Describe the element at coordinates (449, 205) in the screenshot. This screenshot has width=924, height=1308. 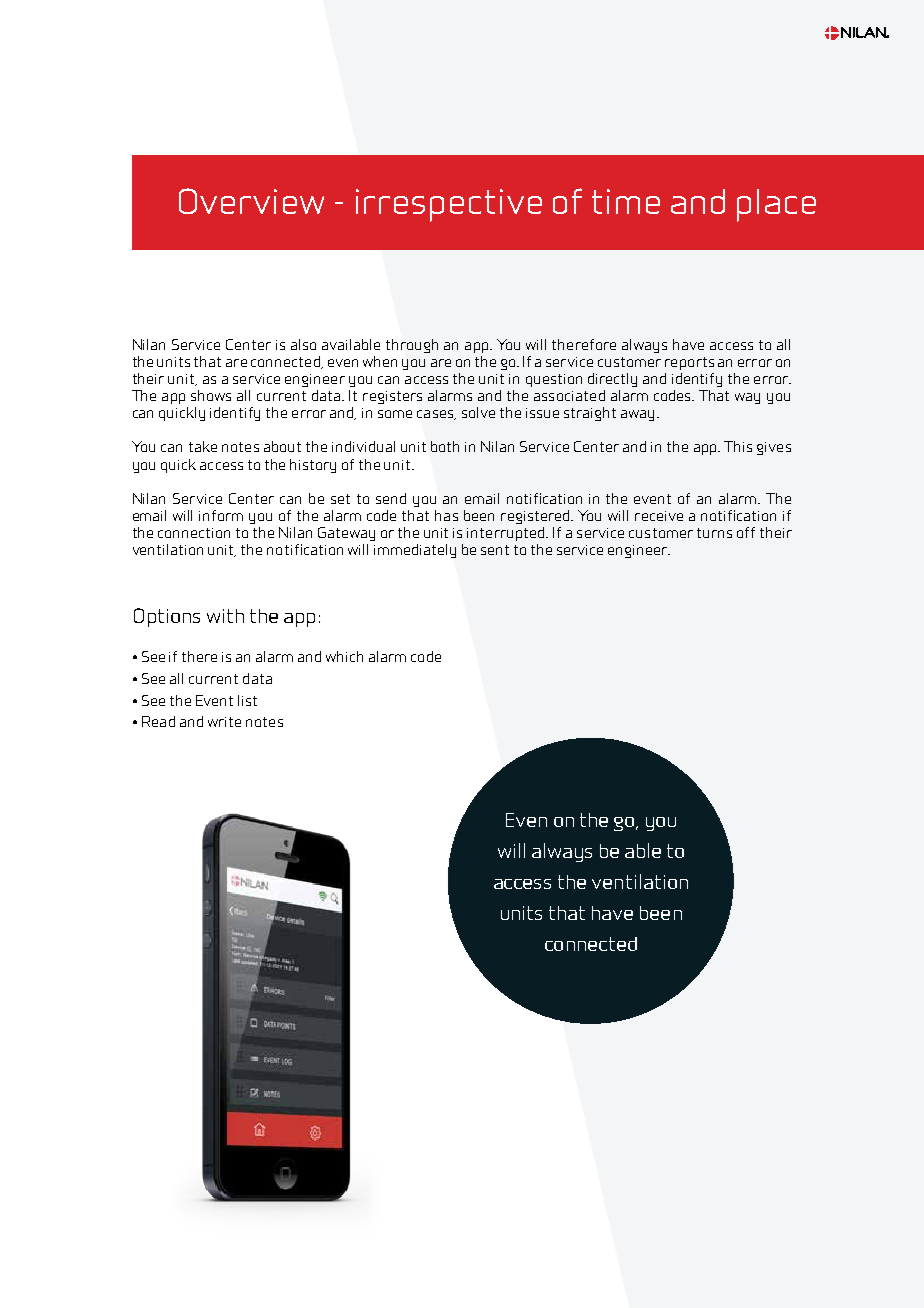
I see `irrespective` at that location.
